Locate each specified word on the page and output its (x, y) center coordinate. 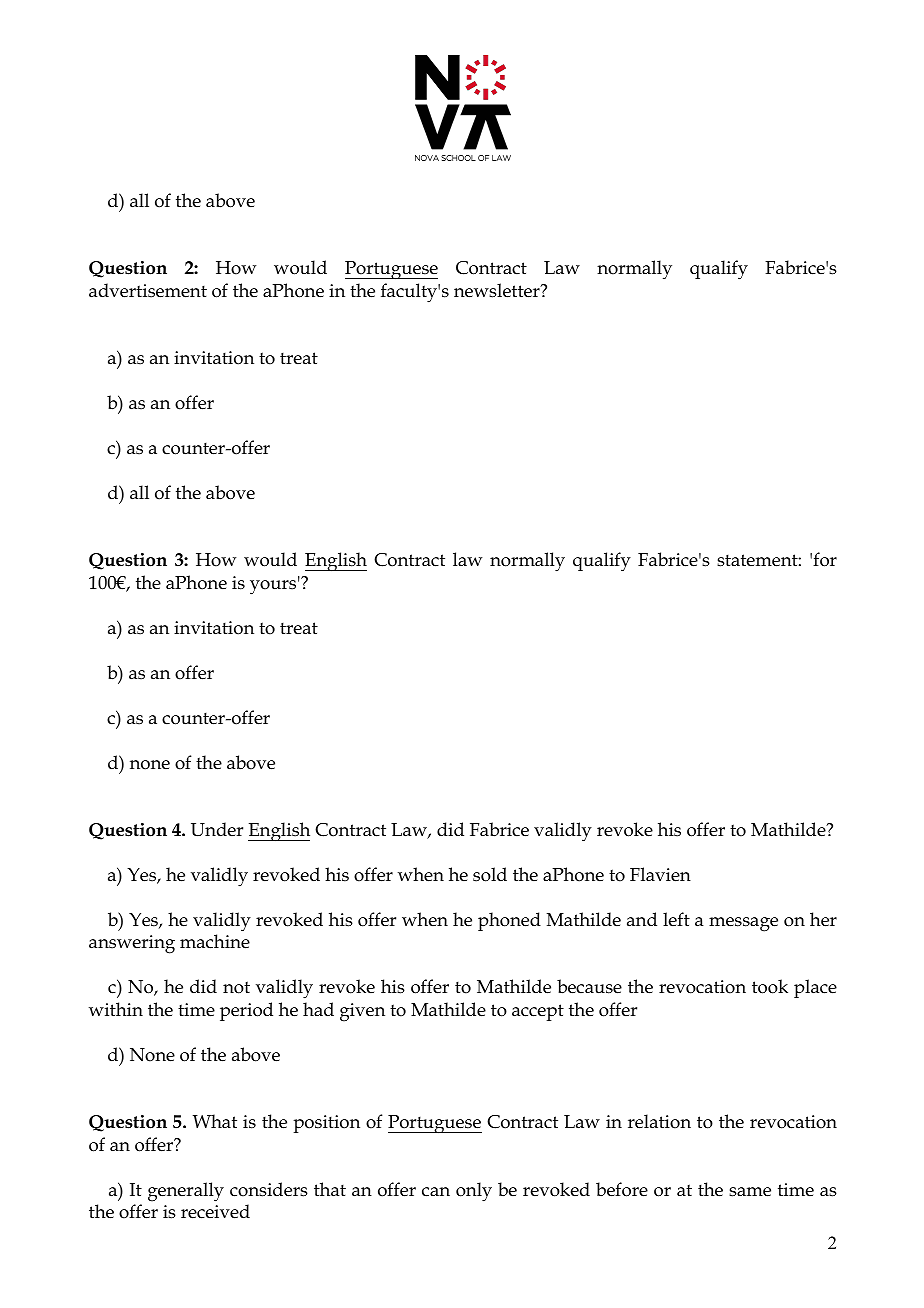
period (246, 1011)
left (676, 919)
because (589, 986)
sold (490, 874)
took (770, 986)
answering (132, 944)
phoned (509, 921)
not (236, 987)
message (743, 924)
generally (186, 1192)
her (823, 919)
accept (538, 1012)
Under (217, 829)
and (642, 919)
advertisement (148, 290)
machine (215, 941)
